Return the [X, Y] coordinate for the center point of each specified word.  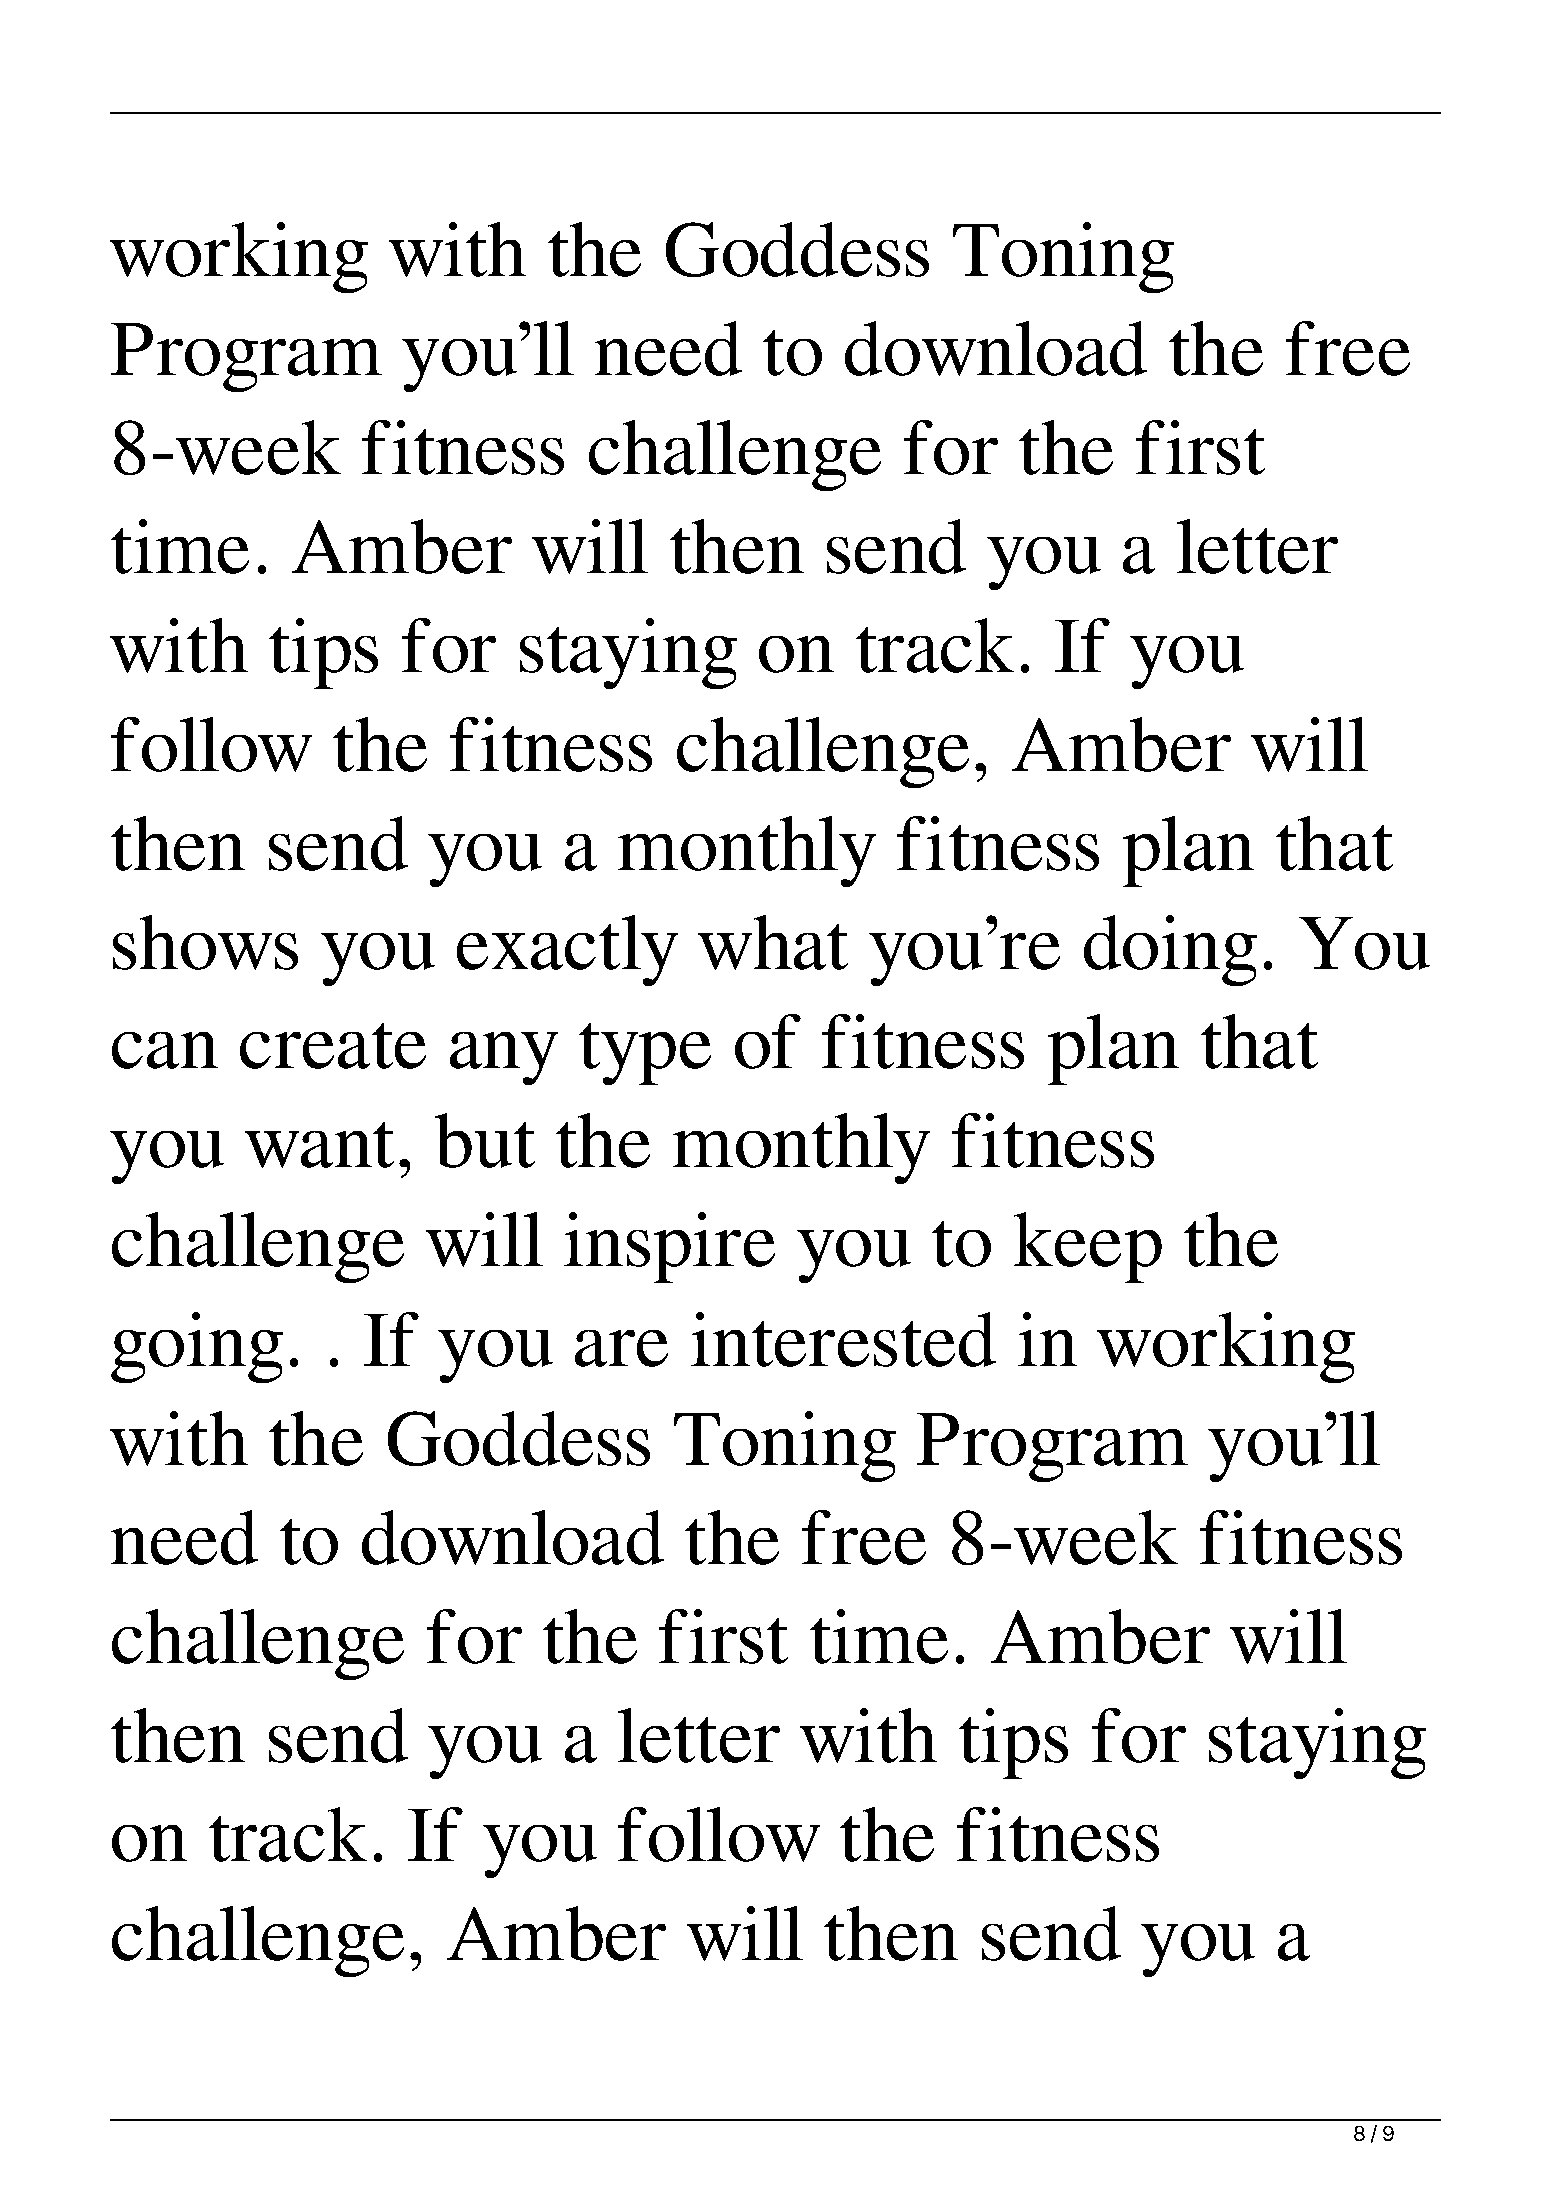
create [333, 1046]
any [504, 1058]
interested [843, 1339]
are [621, 1348]
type [645, 1054]
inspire [669, 1247]
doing [1170, 950]
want [319, 1145]
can [165, 1050]
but [485, 1140]
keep [1088, 1247]
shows [205, 942]
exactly [567, 950]
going [197, 1347]
